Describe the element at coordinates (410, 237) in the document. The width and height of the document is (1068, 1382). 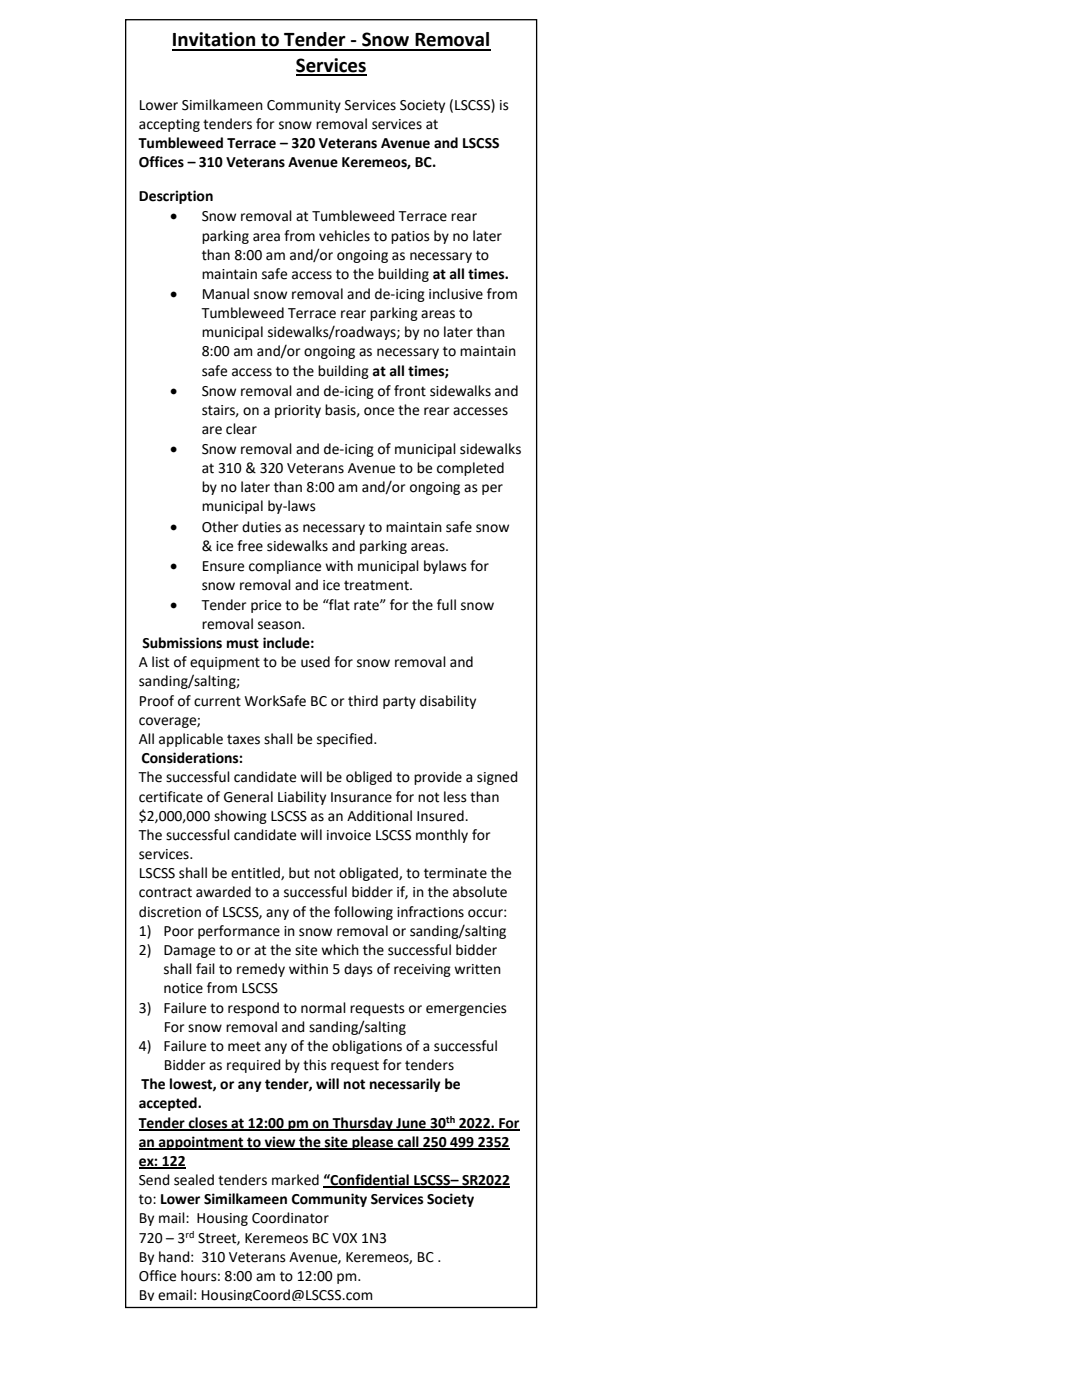
I see `patios` at that location.
